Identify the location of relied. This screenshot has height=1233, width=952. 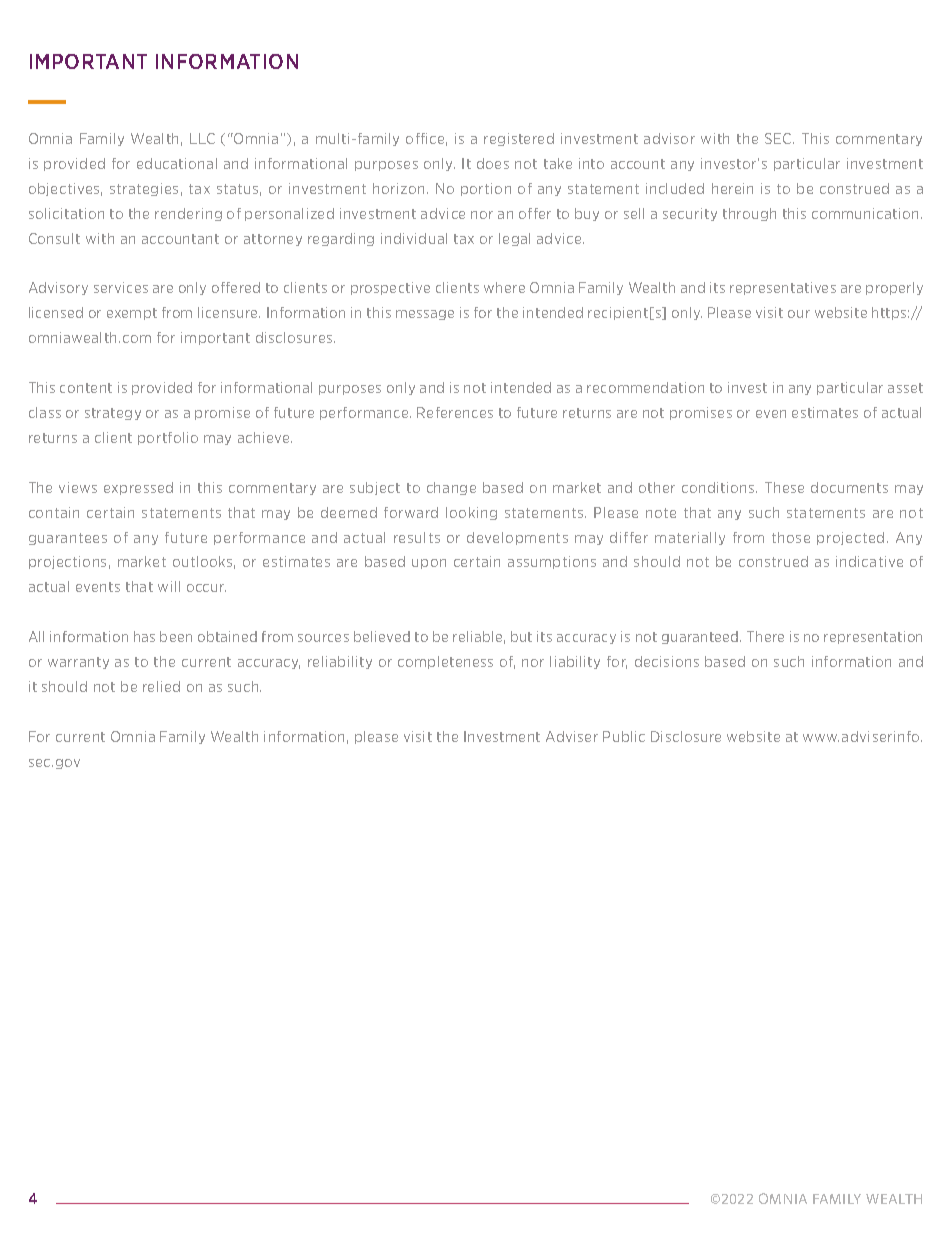
(161, 686).
